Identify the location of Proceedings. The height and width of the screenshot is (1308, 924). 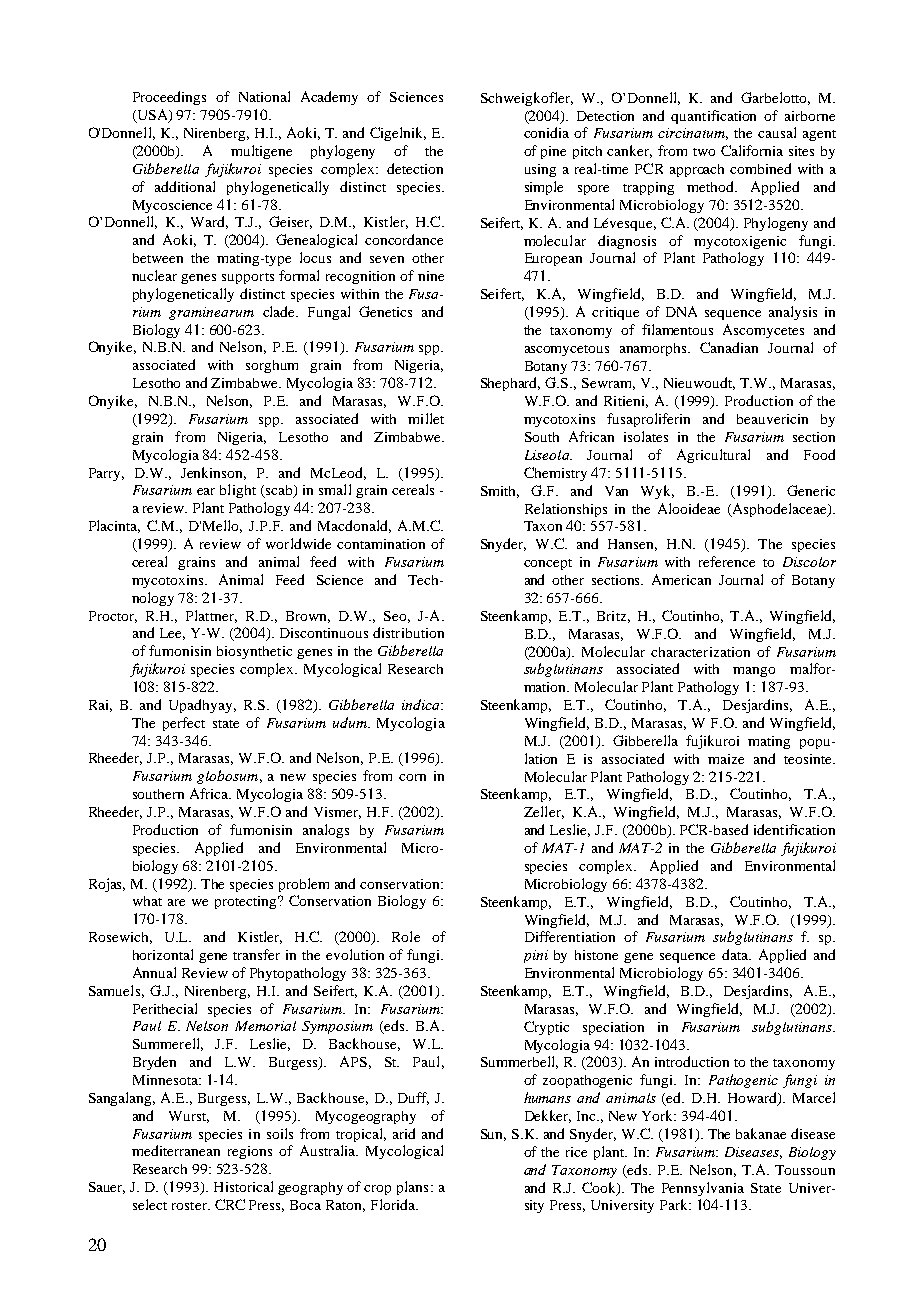
(169, 98).
